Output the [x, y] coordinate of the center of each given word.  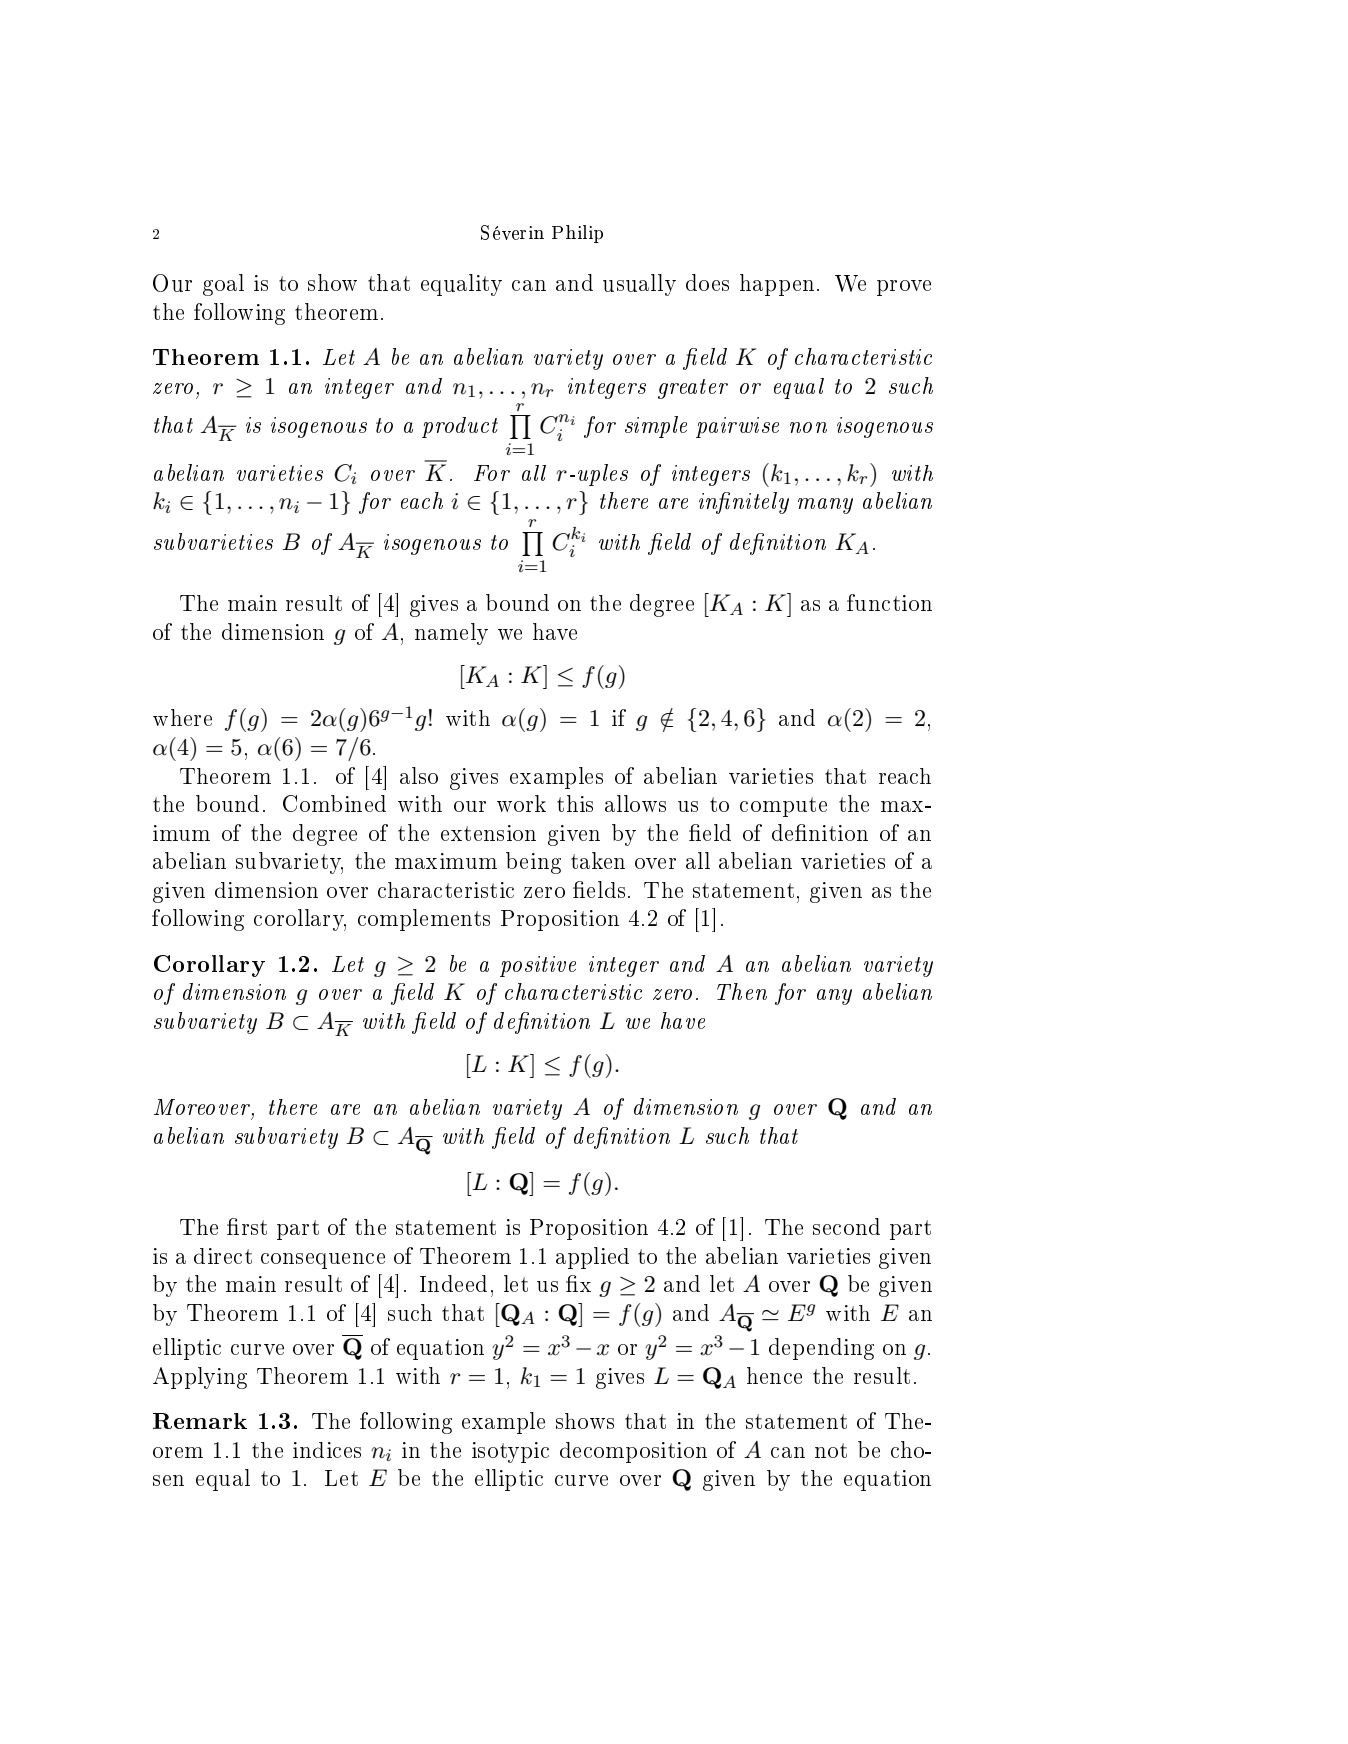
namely [451, 634]
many [825, 506]
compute [783, 807]
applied [592, 1258]
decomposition [633, 1452]
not [831, 1450]
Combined [334, 803]
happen [777, 285]
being [533, 863]
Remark [200, 1421]
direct [223, 1256]
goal [223, 285]
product [460, 427]
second [846, 1226]
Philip [577, 234]
